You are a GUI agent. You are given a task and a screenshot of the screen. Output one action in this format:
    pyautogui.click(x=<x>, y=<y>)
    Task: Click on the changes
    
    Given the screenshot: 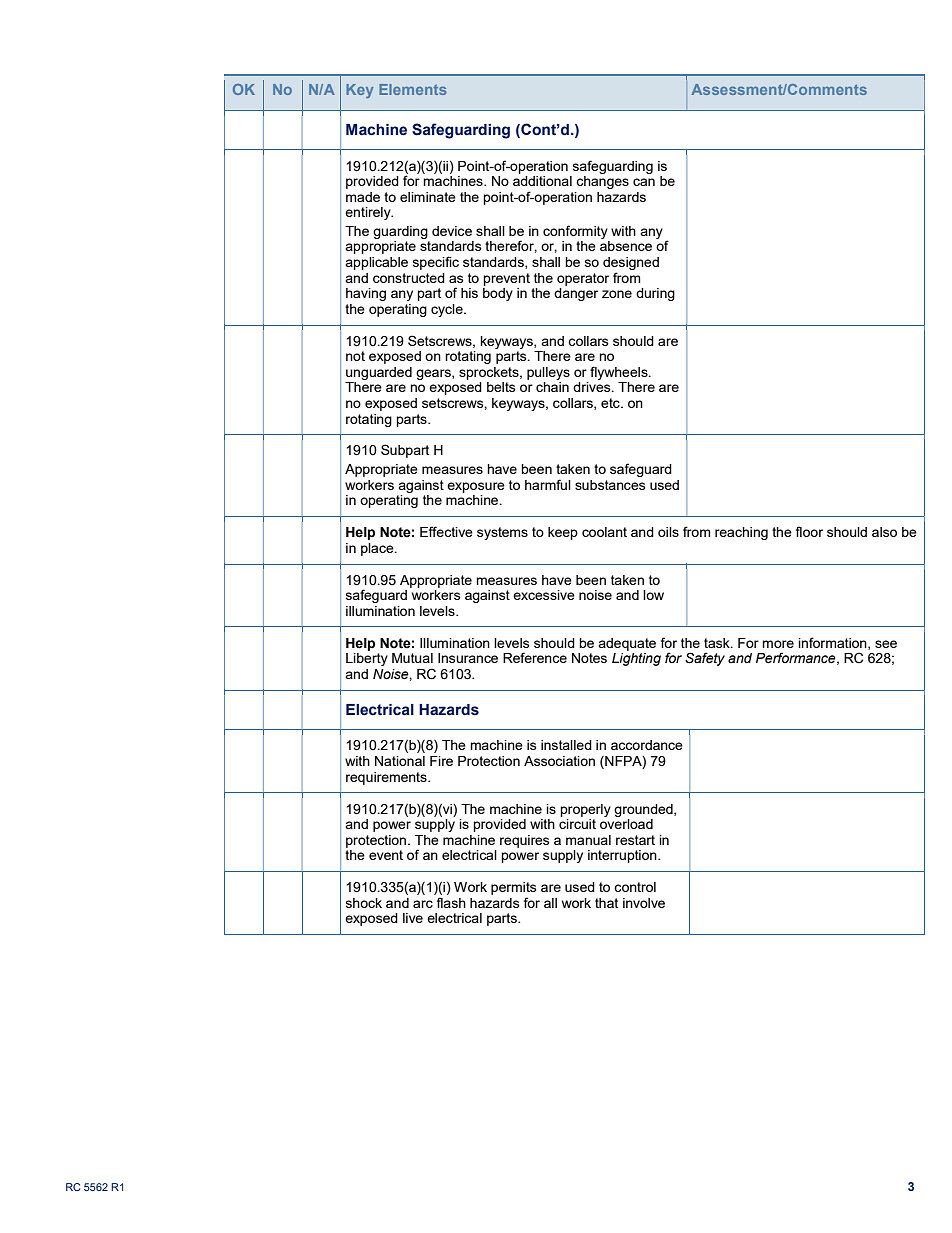 What is the action you would take?
    pyautogui.click(x=602, y=181)
